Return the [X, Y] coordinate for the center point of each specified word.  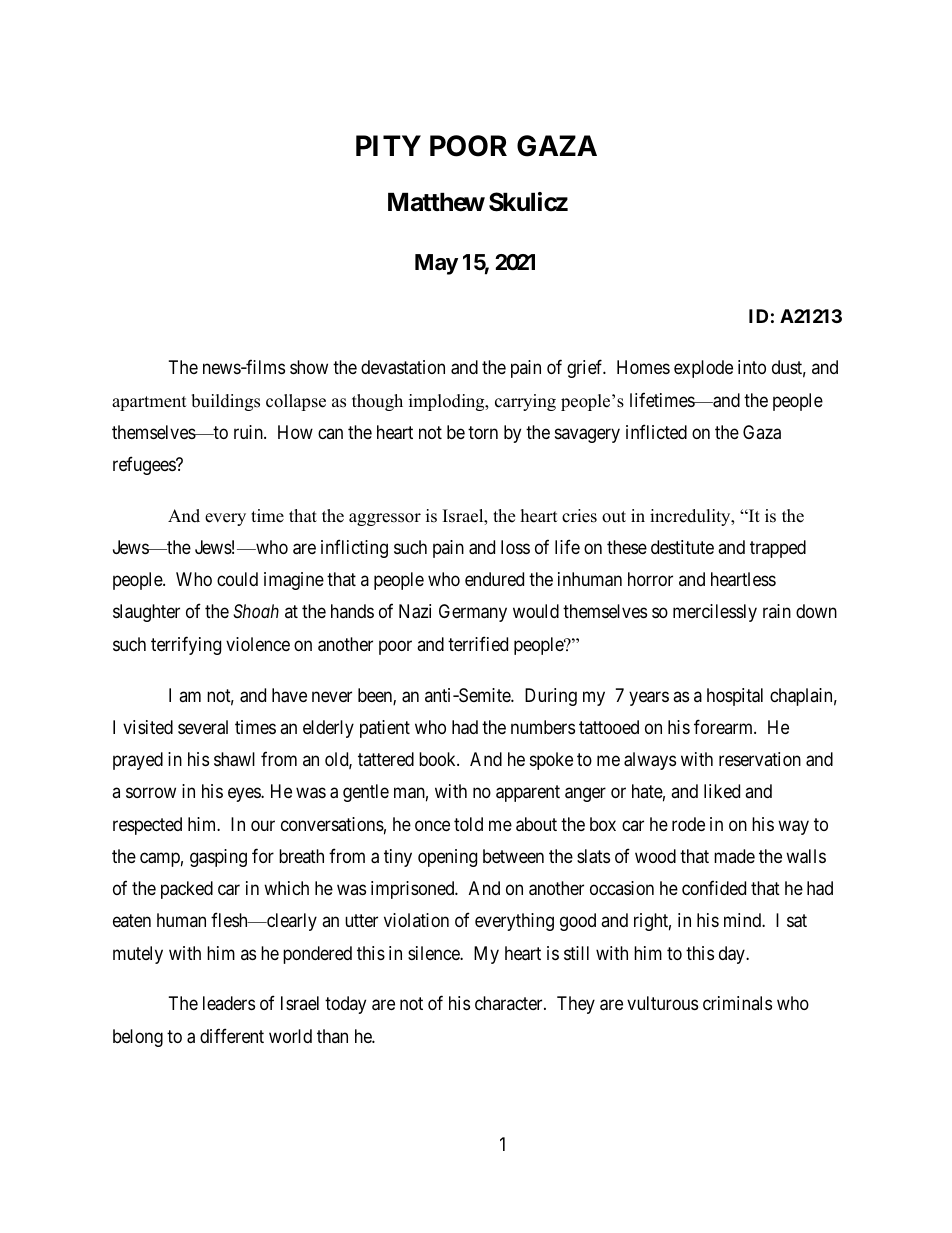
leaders [229, 1003]
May [436, 264]
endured [494, 579]
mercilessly [715, 613]
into [752, 367]
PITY [388, 145]
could [237, 579]
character [510, 1003]
